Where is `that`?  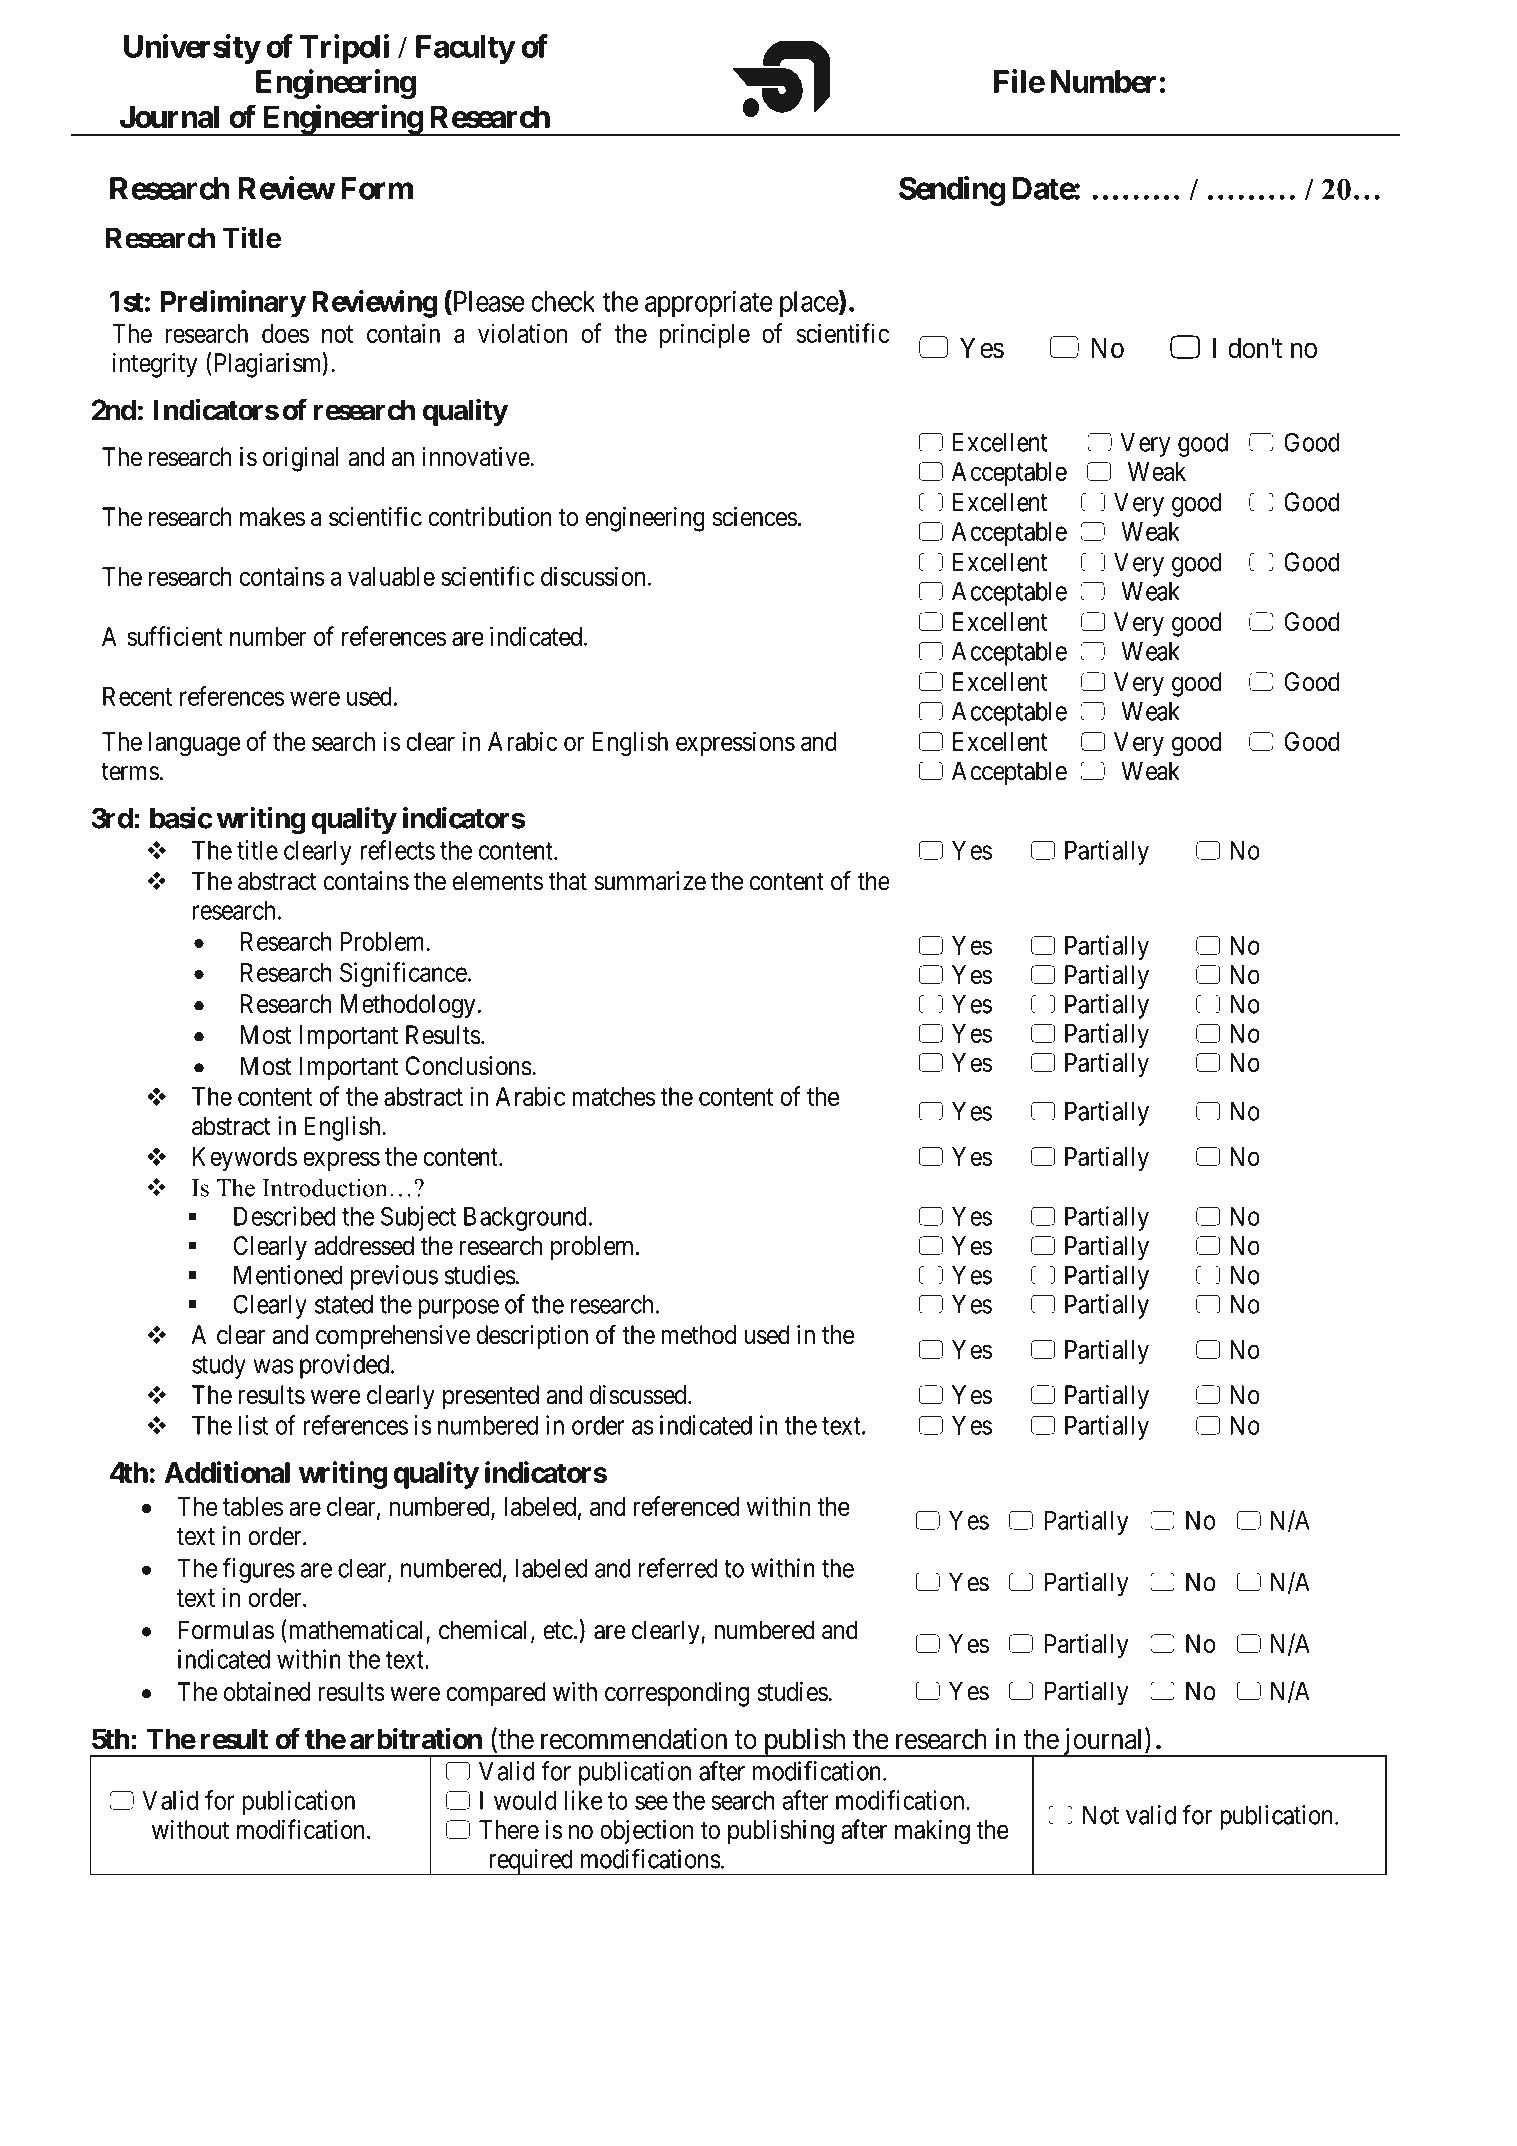
that is located at coordinates (567, 881).
